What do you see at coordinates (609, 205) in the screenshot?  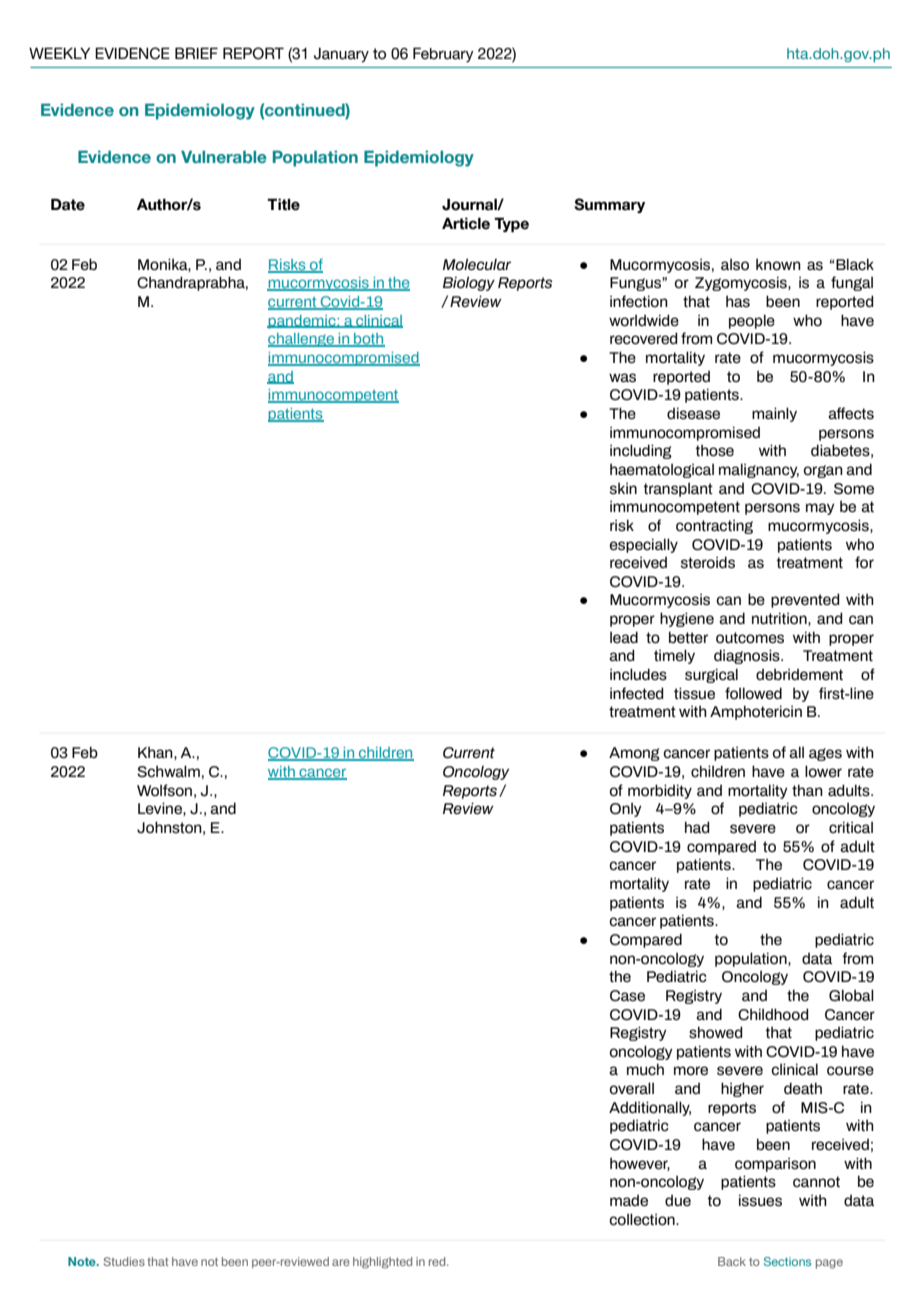 I see `Summary` at bounding box center [609, 205].
